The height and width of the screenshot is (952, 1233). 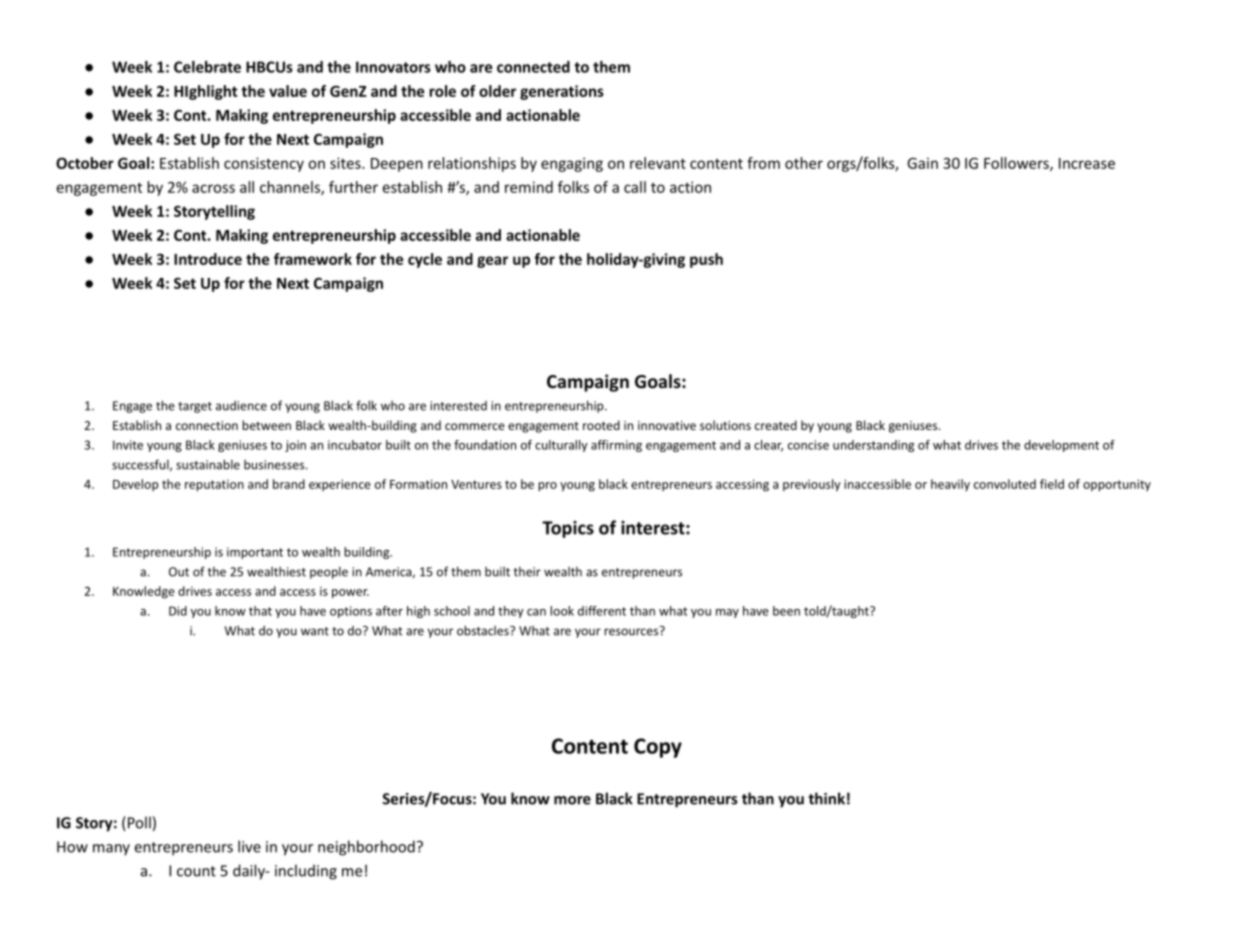 What do you see at coordinates (208, 464) in the screenshot?
I see `sustainable` at bounding box center [208, 464].
